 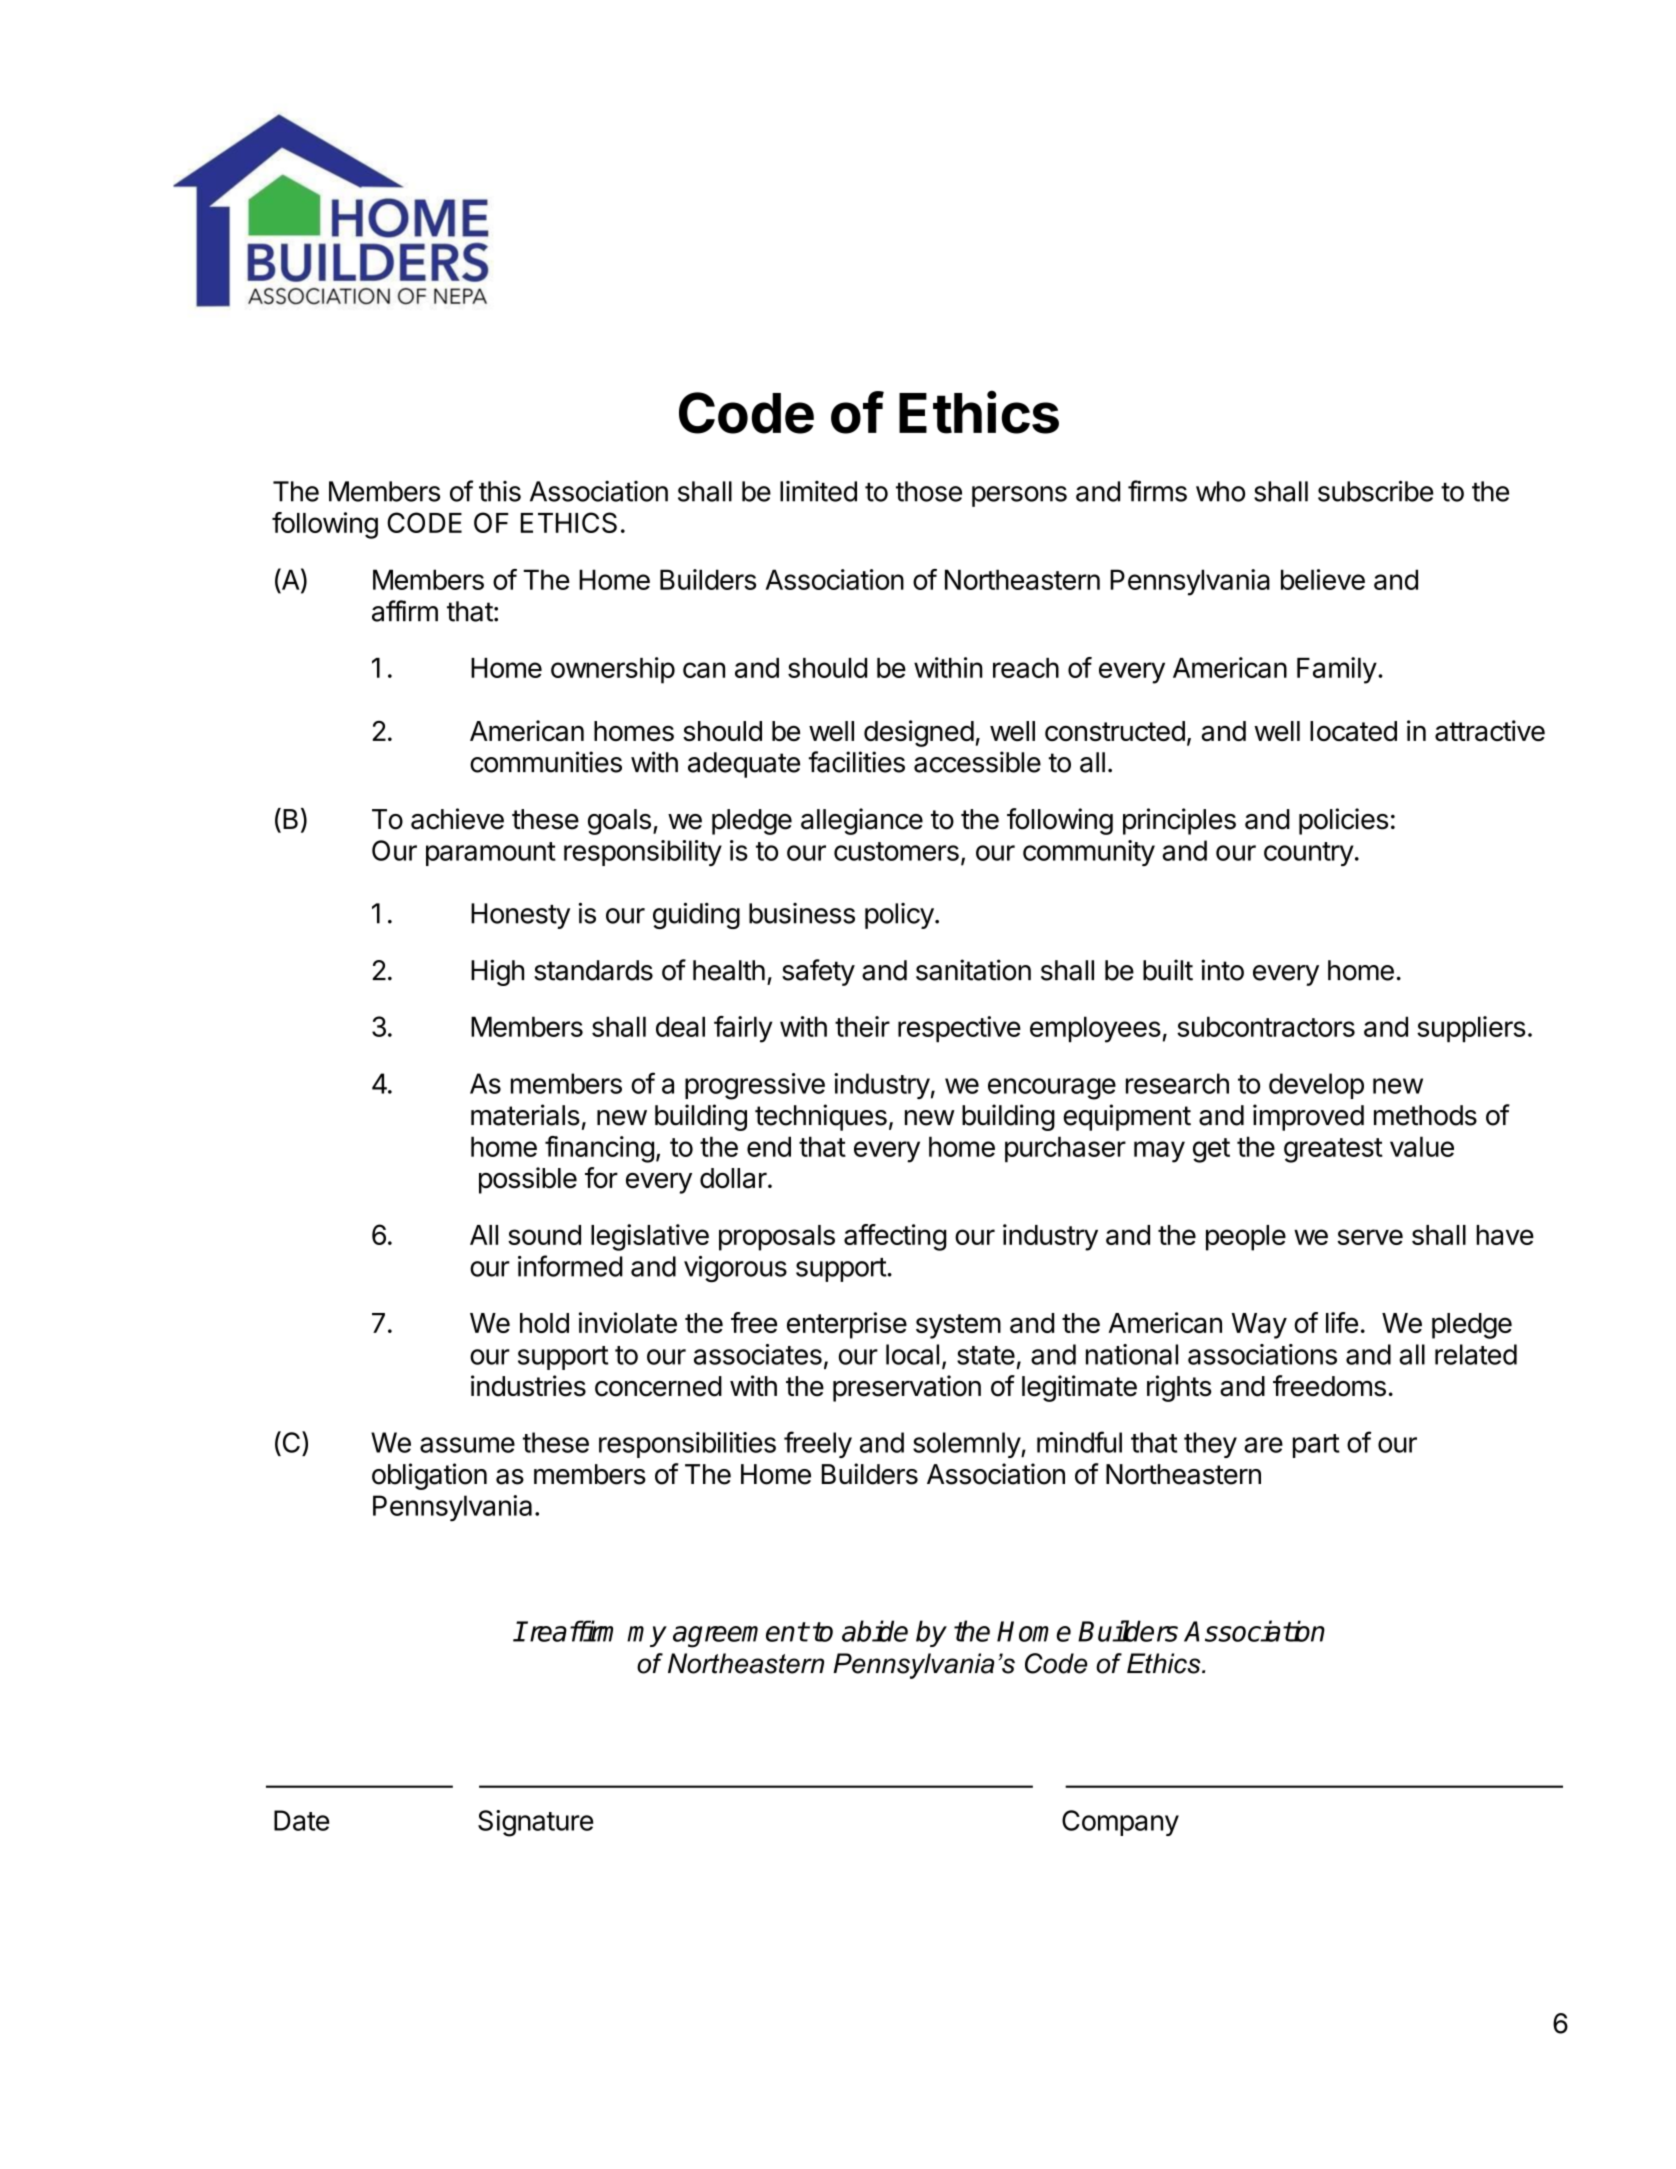 I want to click on possible, so click(x=528, y=1180).
